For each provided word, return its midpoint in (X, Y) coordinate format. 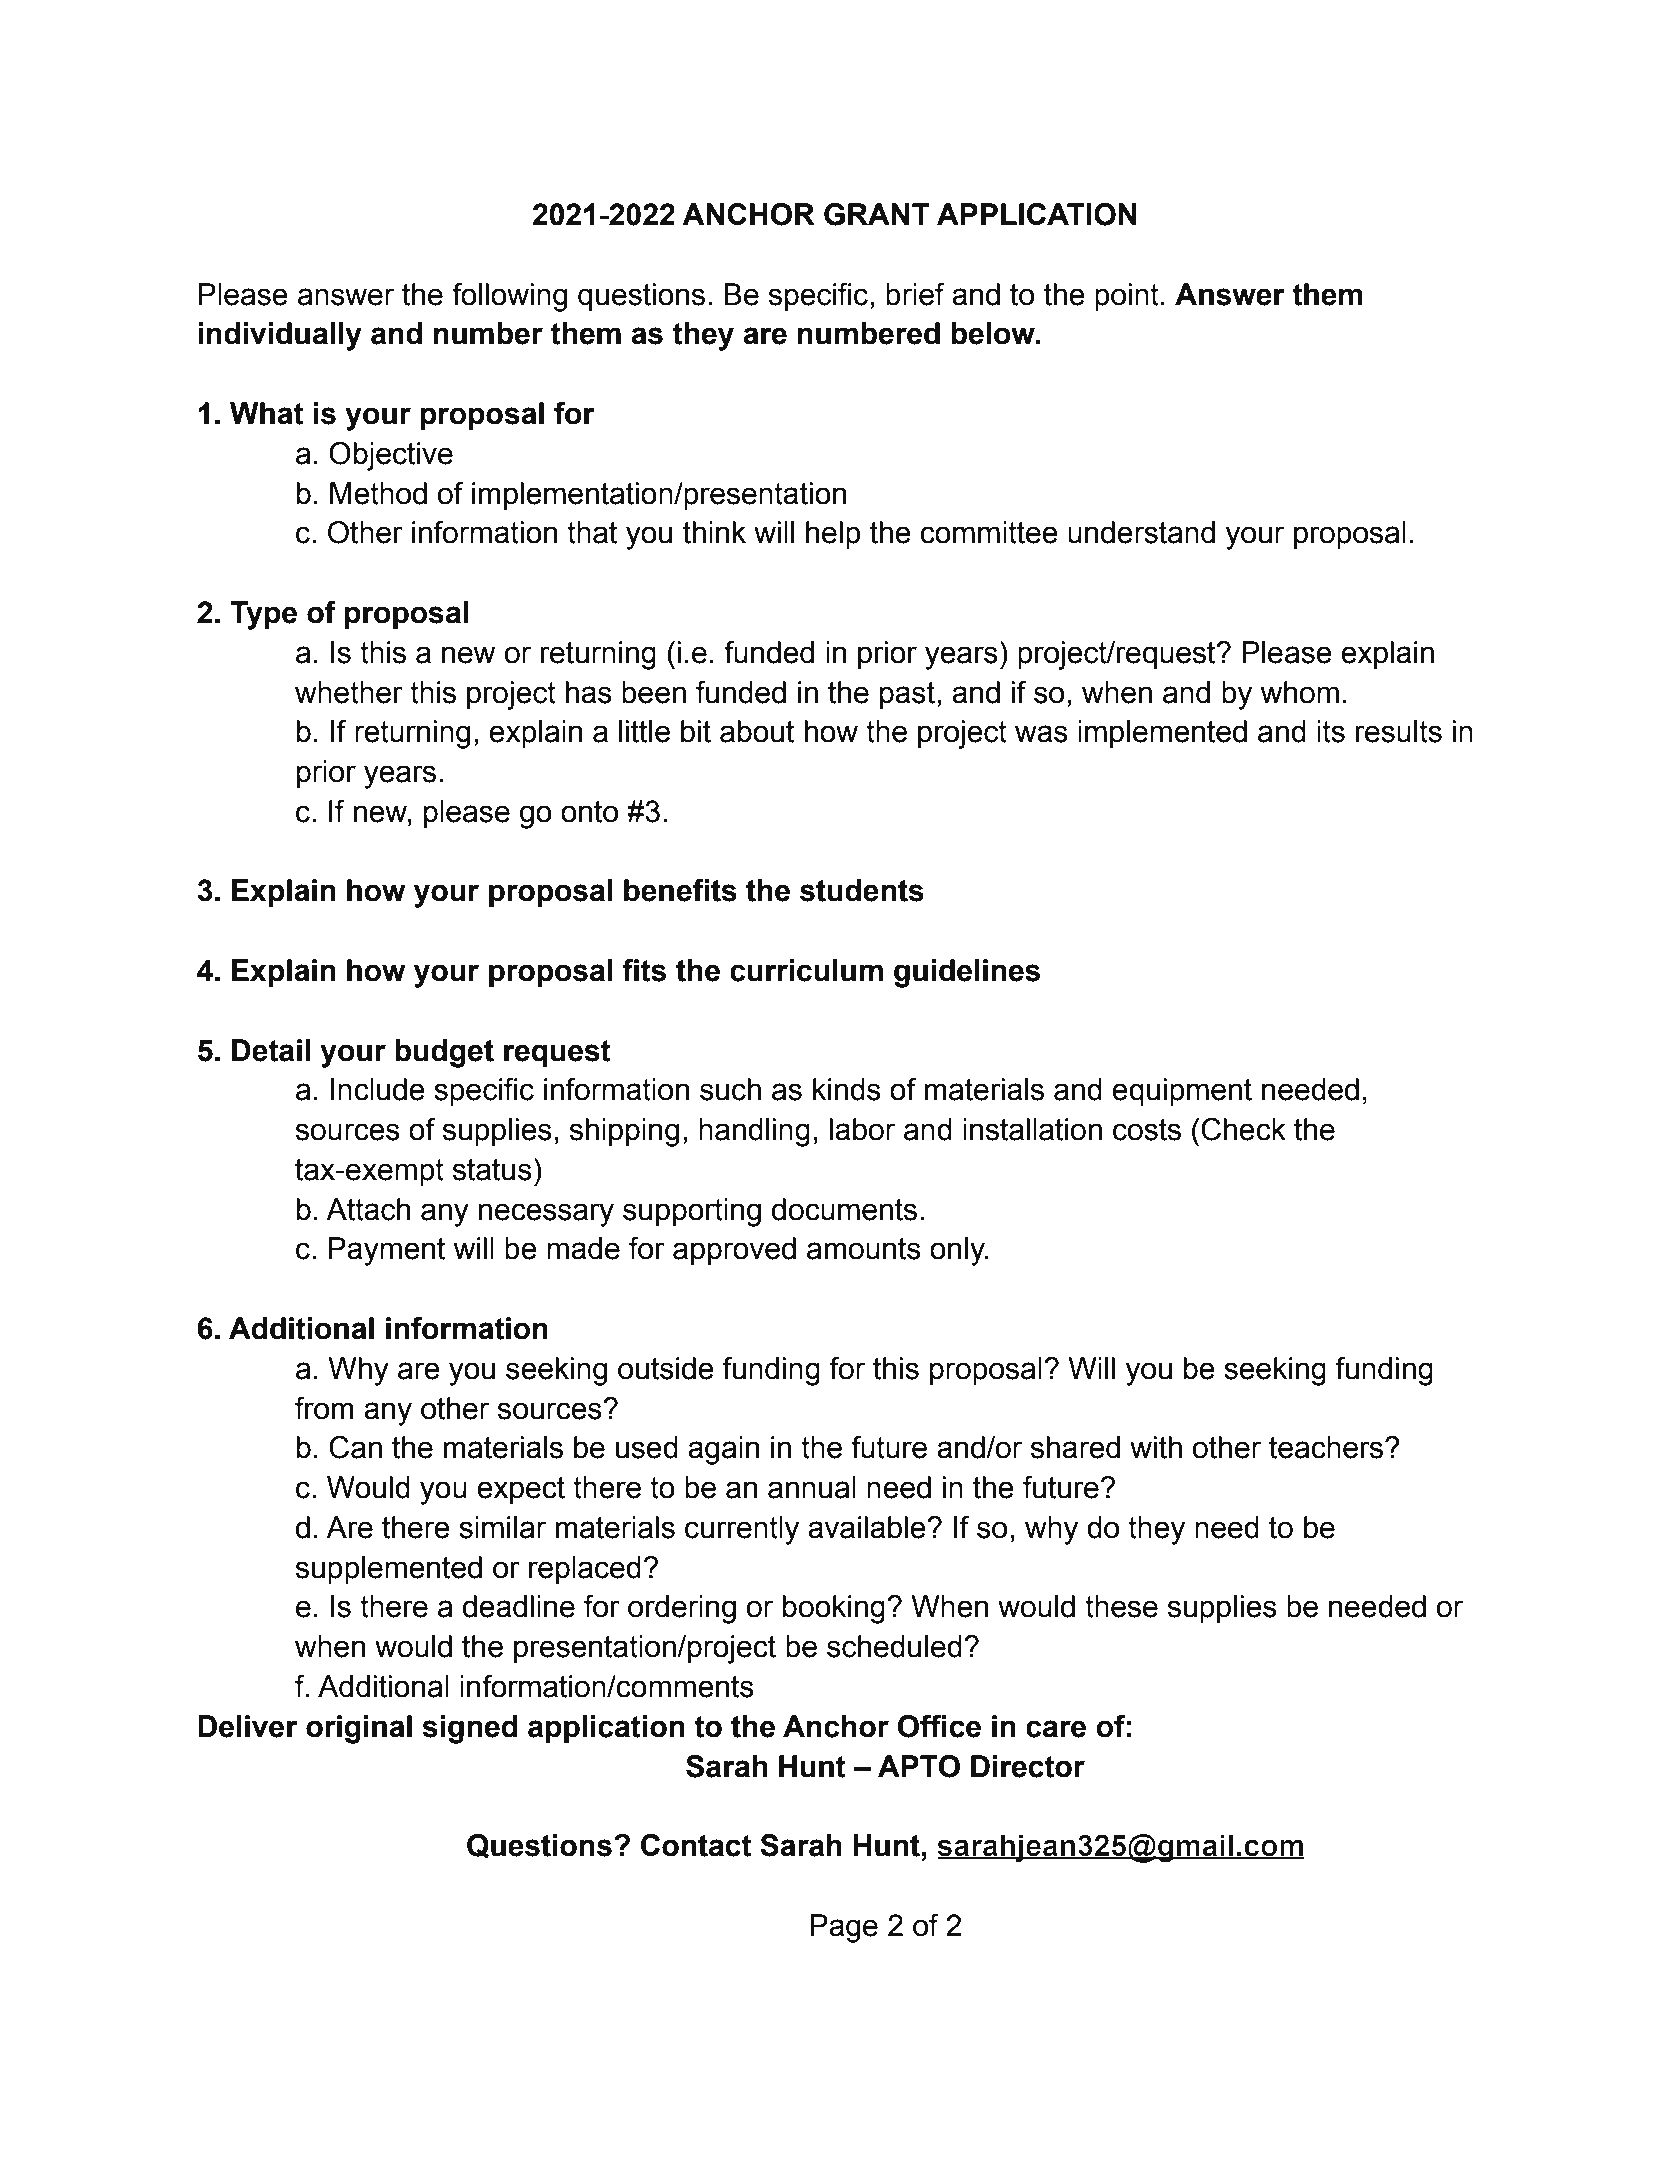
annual (812, 1487)
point (1127, 297)
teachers (1327, 1447)
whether (349, 692)
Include (378, 1089)
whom (1299, 692)
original (359, 1729)
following (509, 297)
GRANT (877, 214)
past (907, 695)
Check (1243, 1129)
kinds (847, 1089)
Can (355, 1447)
